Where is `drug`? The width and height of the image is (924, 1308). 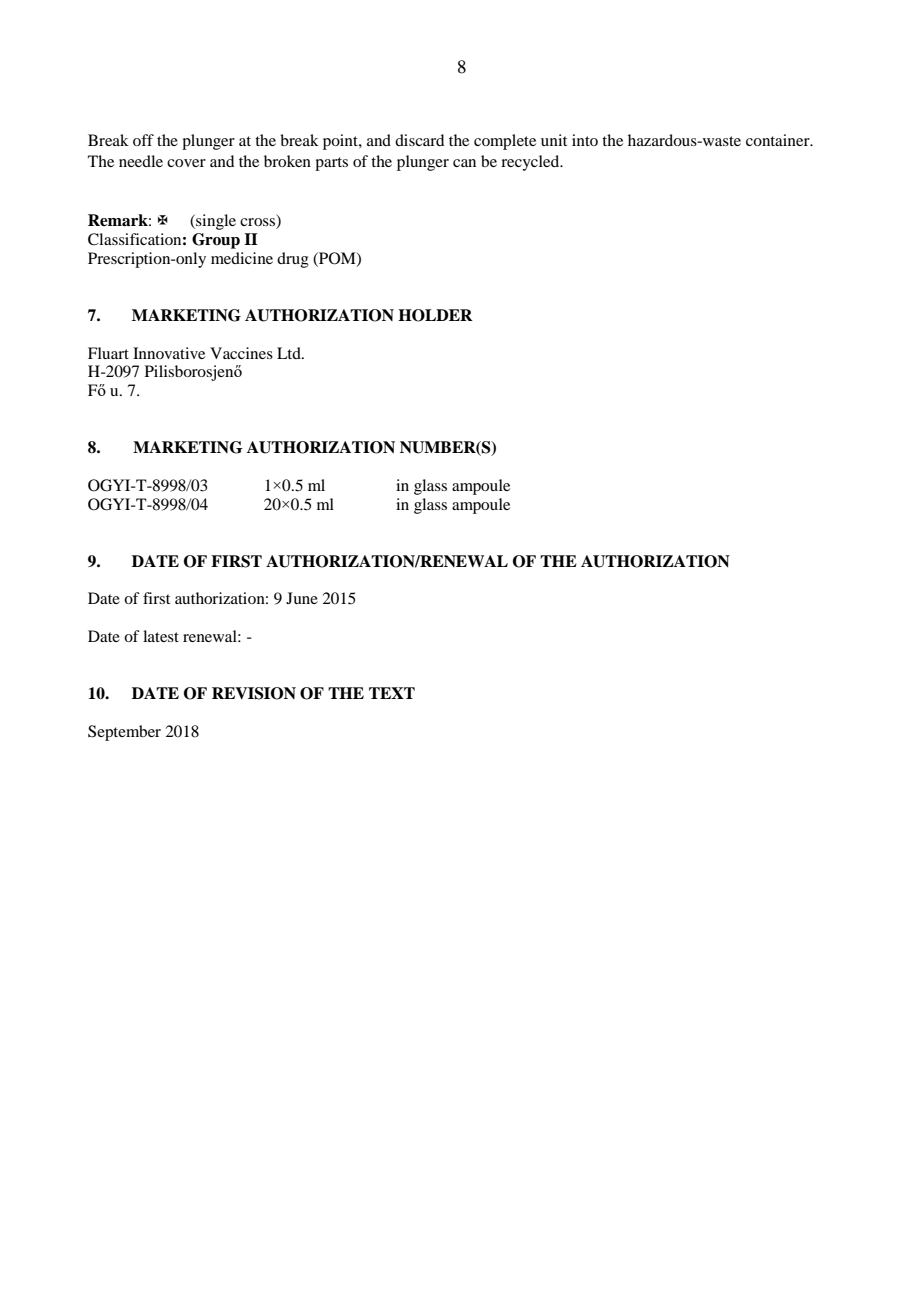 drug is located at coordinates (293, 260).
